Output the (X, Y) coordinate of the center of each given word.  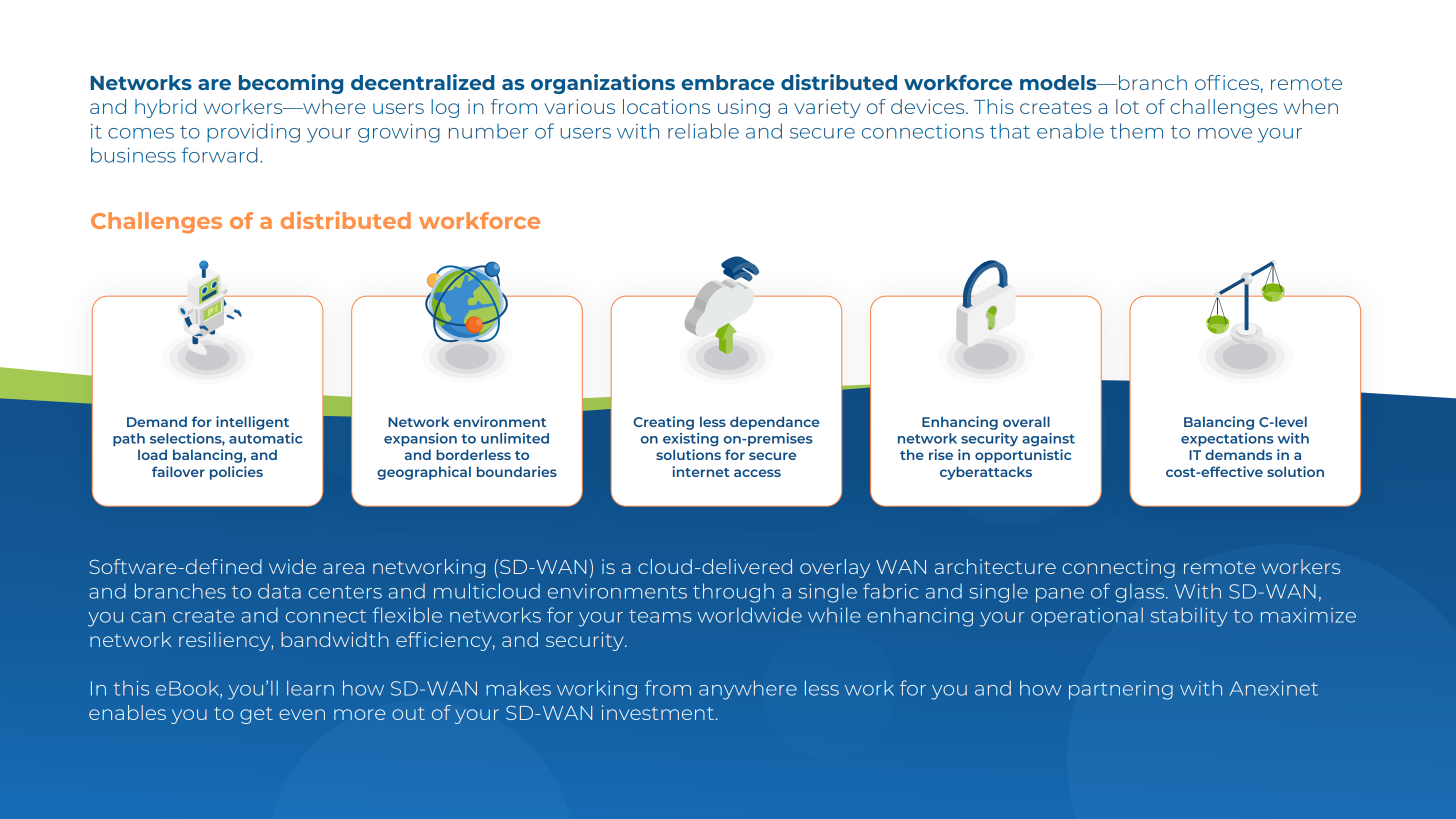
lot (1127, 106)
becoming (291, 84)
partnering (1121, 690)
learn (310, 688)
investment (658, 712)
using (744, 108)
